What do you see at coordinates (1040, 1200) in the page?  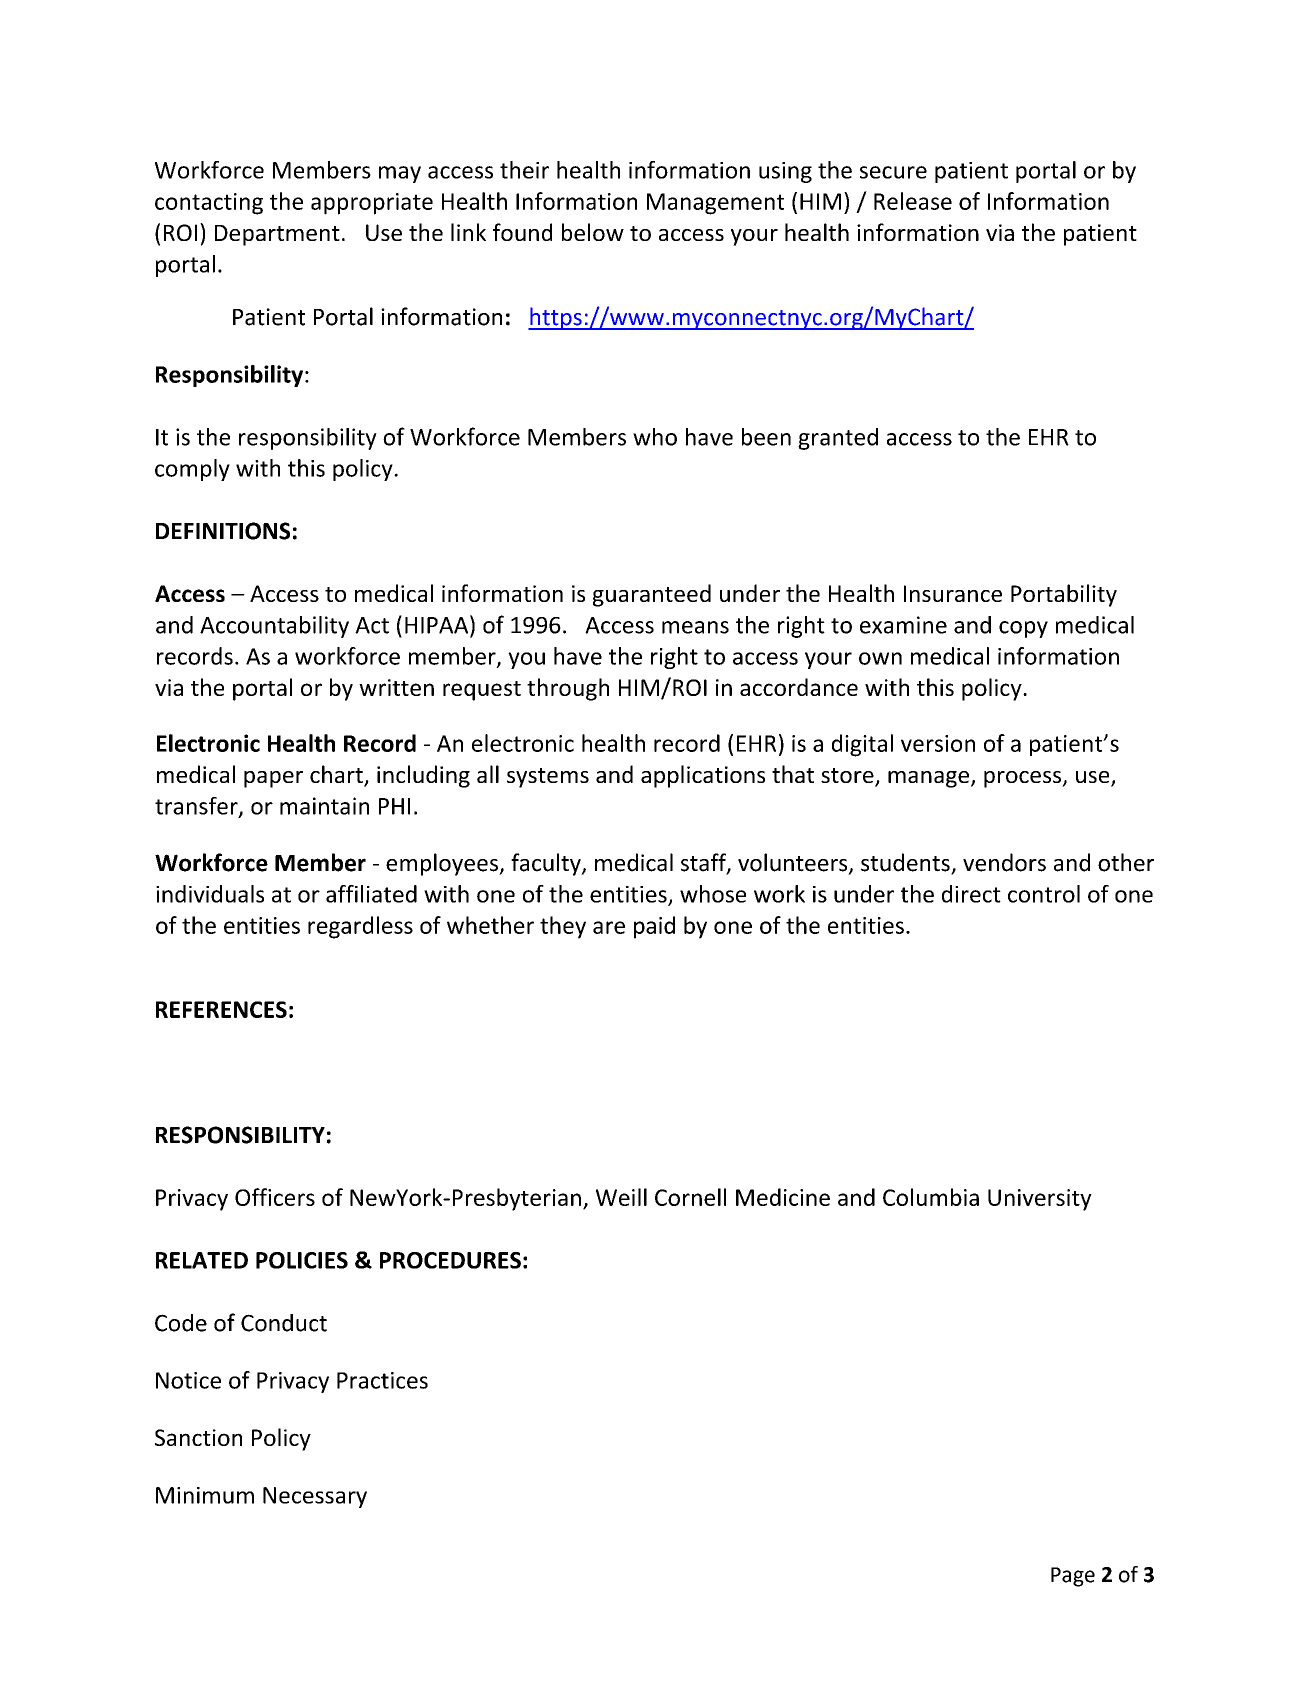 I see `University` at bounding box center [1040, 1200].
